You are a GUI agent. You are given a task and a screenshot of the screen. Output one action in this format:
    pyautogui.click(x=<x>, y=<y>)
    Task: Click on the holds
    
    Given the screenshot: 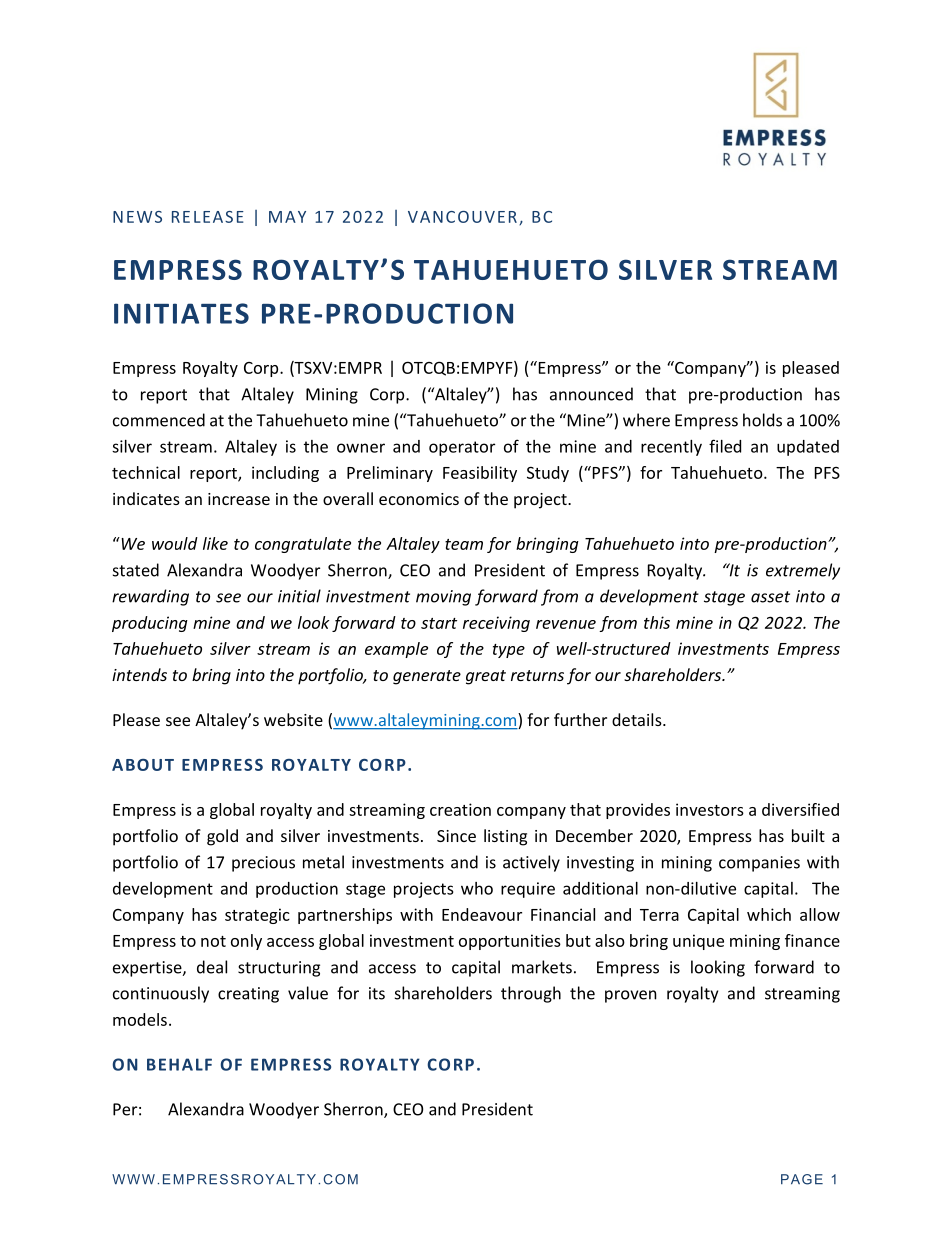 What is the action you would take?
    pyautogui.click(x=762, y=420)
